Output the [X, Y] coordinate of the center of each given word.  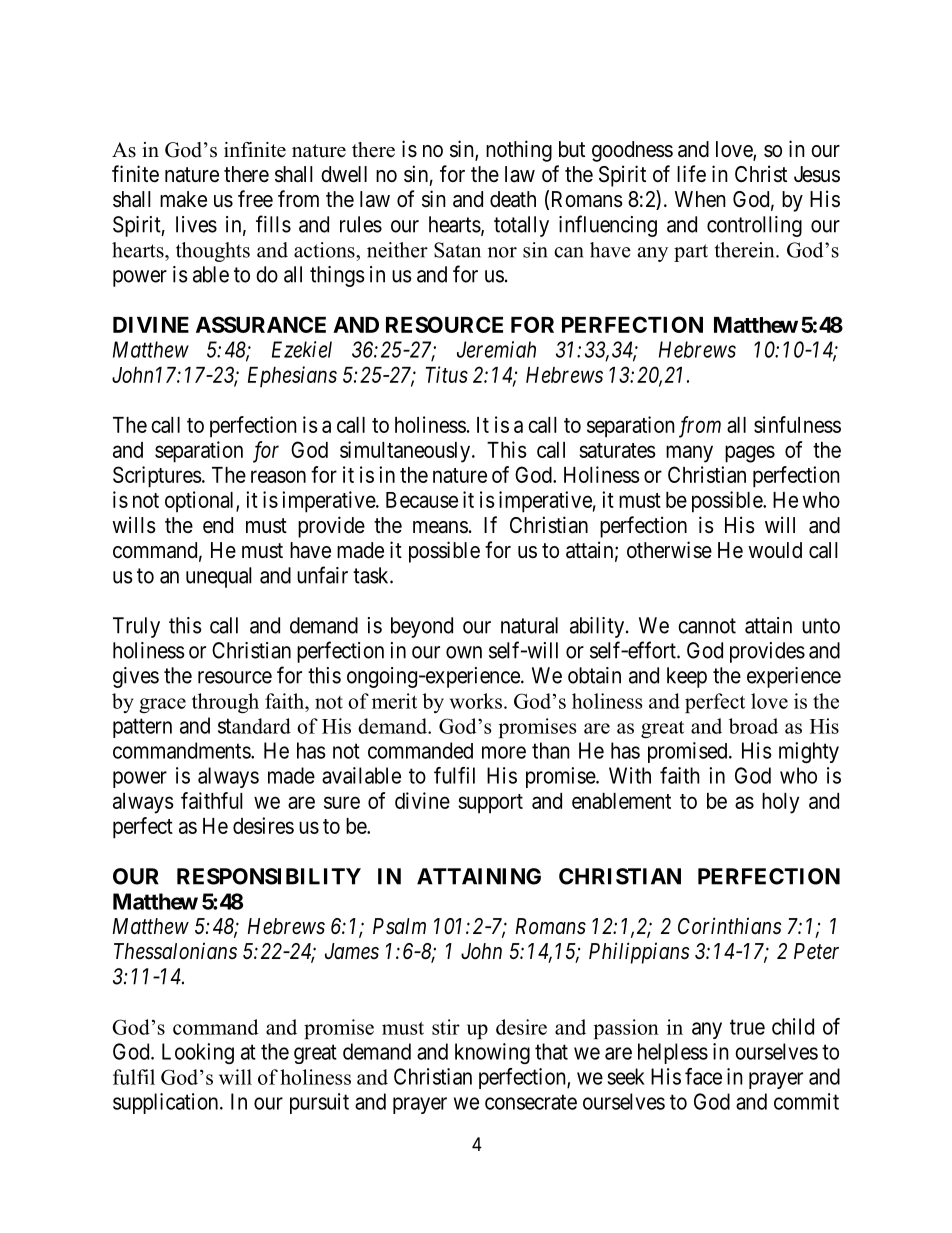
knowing [492, 1053]
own [464, 652]
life [691, 174]
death [513, 199]
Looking [198, 1053]
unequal [219, 577]
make [183, 199]
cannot [707, 626]
